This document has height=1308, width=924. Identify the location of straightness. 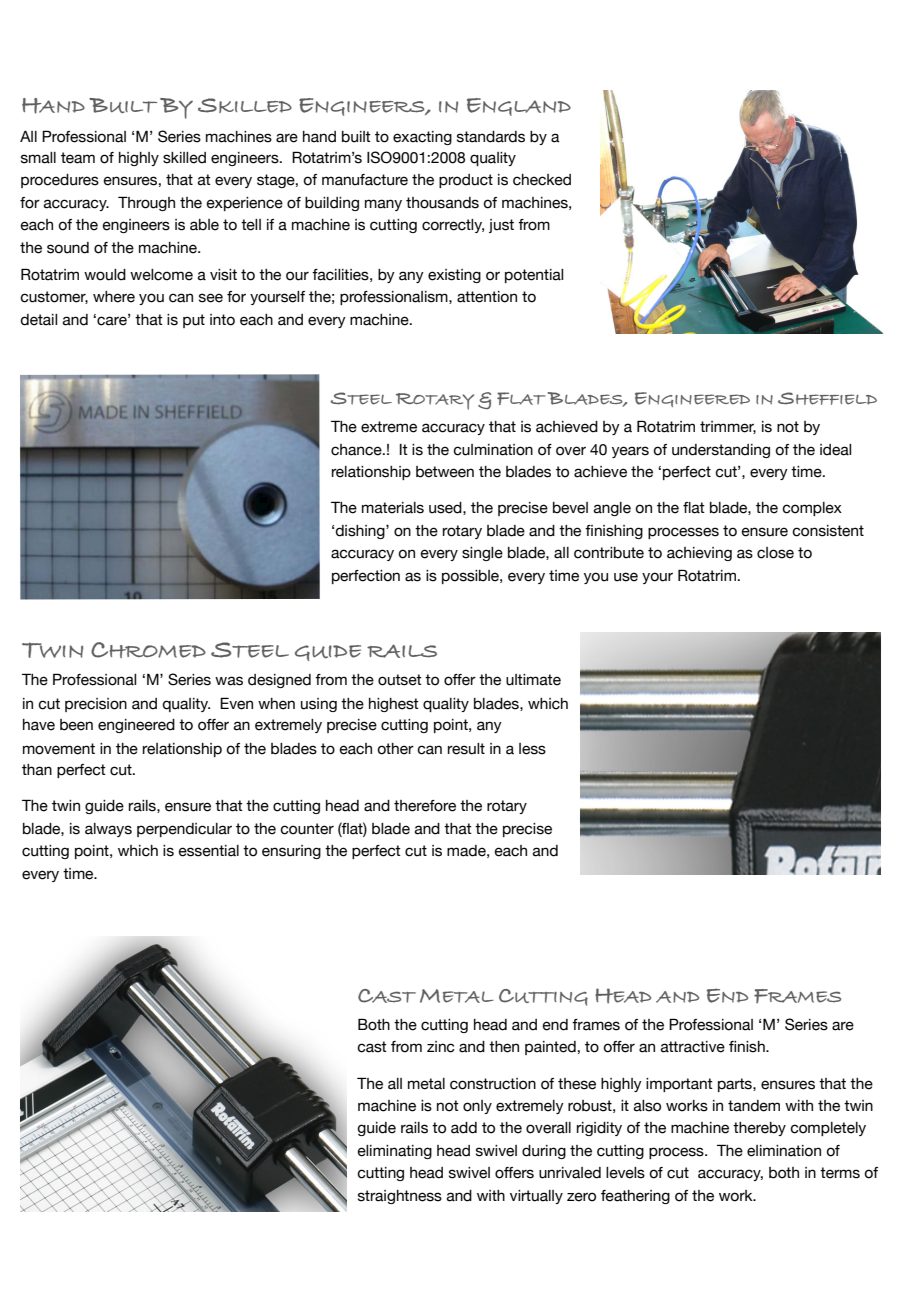
(400, 1197).
